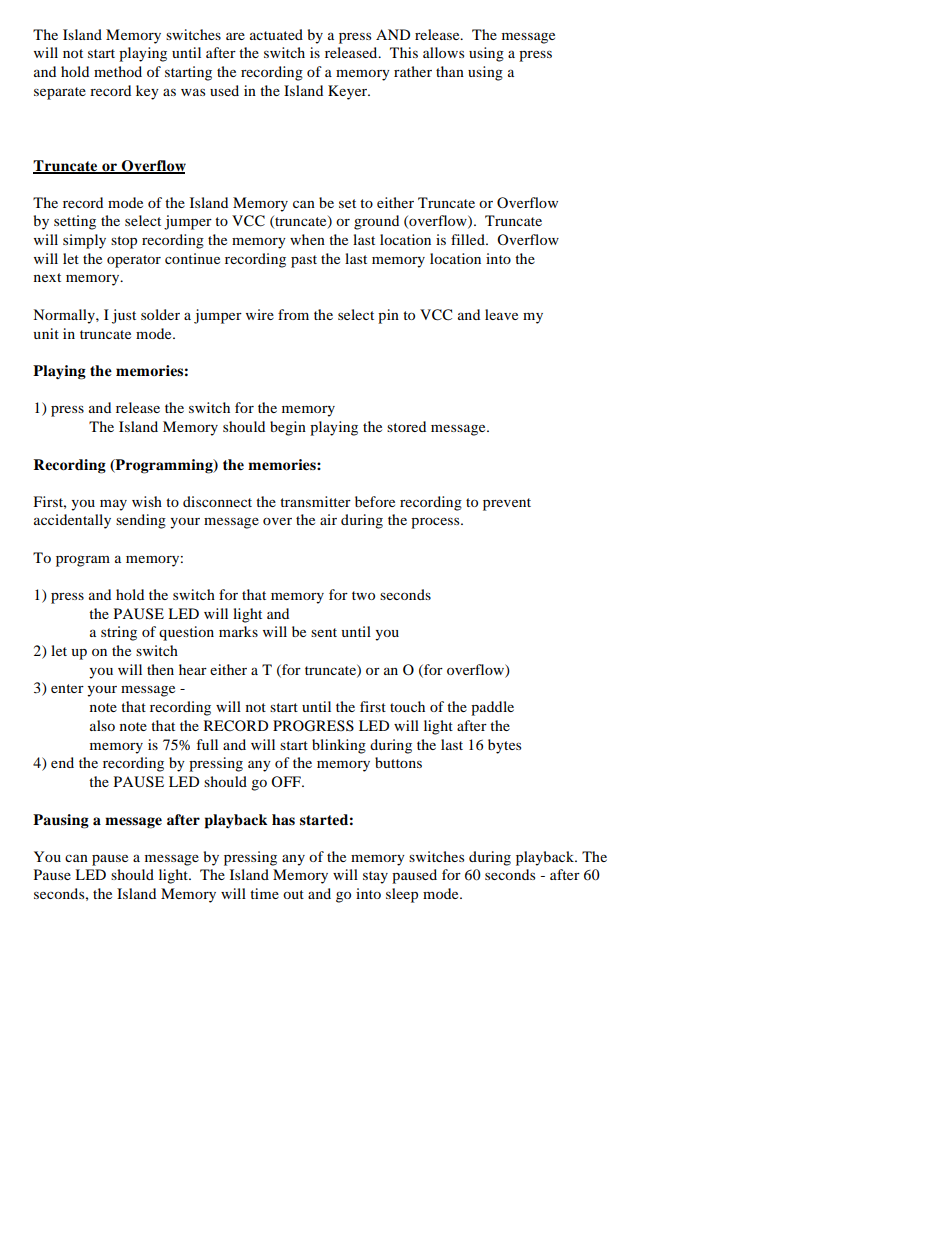 The width and height of the screenshot is (952, 1233). Describe the element at coordinates (313, 726) in the screenshot. I see `PROGRESS` at that location.
